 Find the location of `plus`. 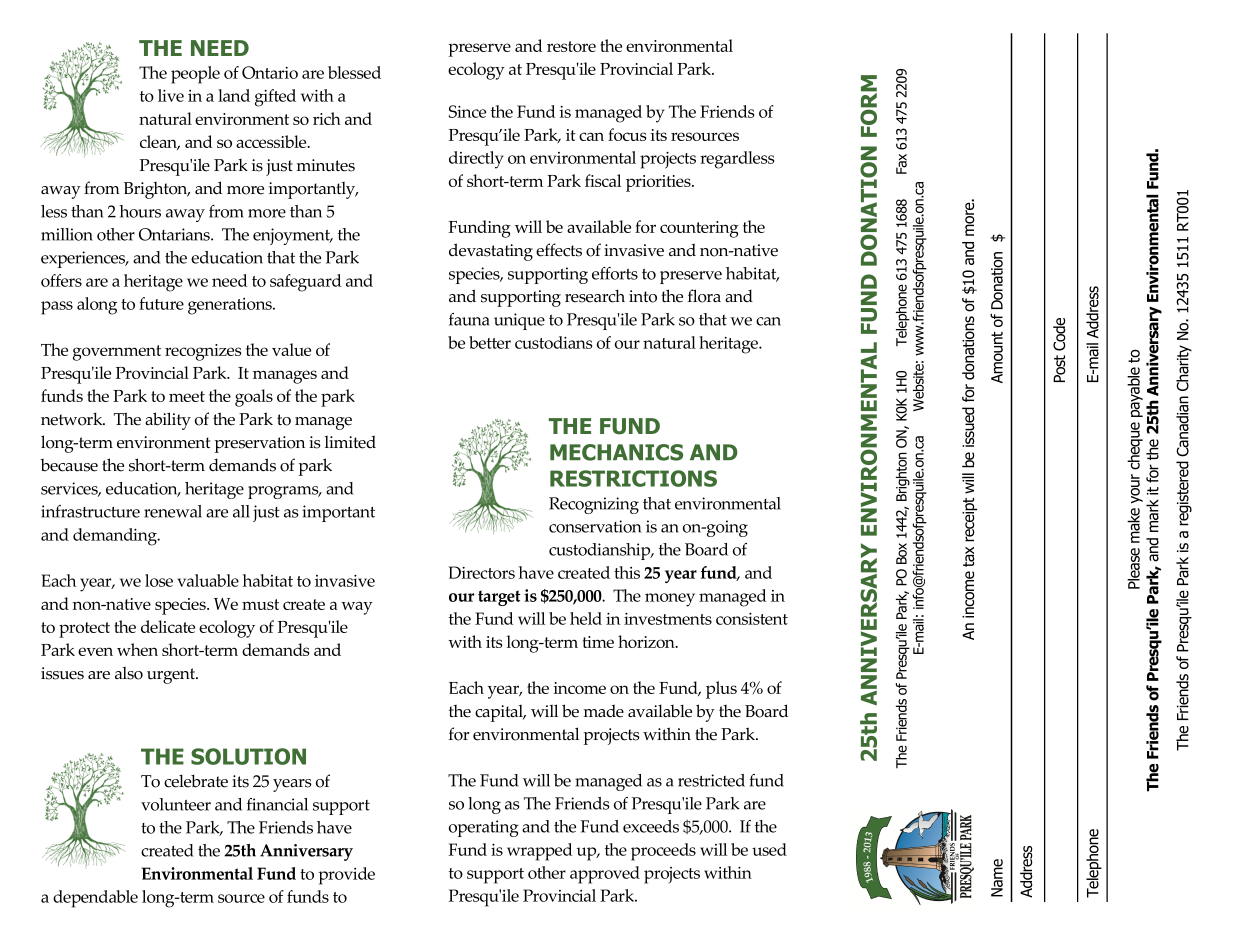

plus is located at coordinates (721, 690).
